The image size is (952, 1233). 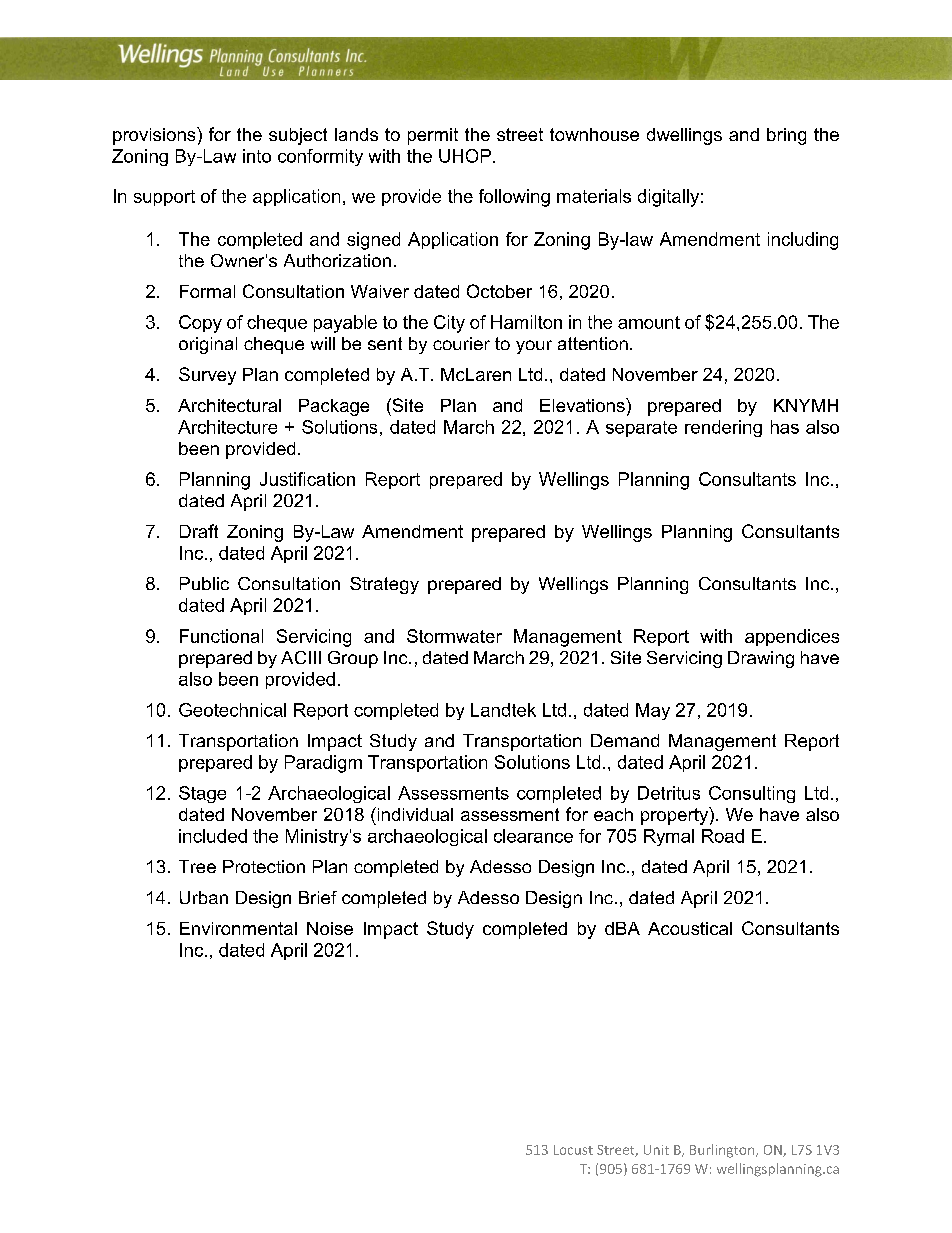 What do you see at coordinates (761, 659) in the screenshot?
I see `Drawing` at bounding box center [761, 659].
